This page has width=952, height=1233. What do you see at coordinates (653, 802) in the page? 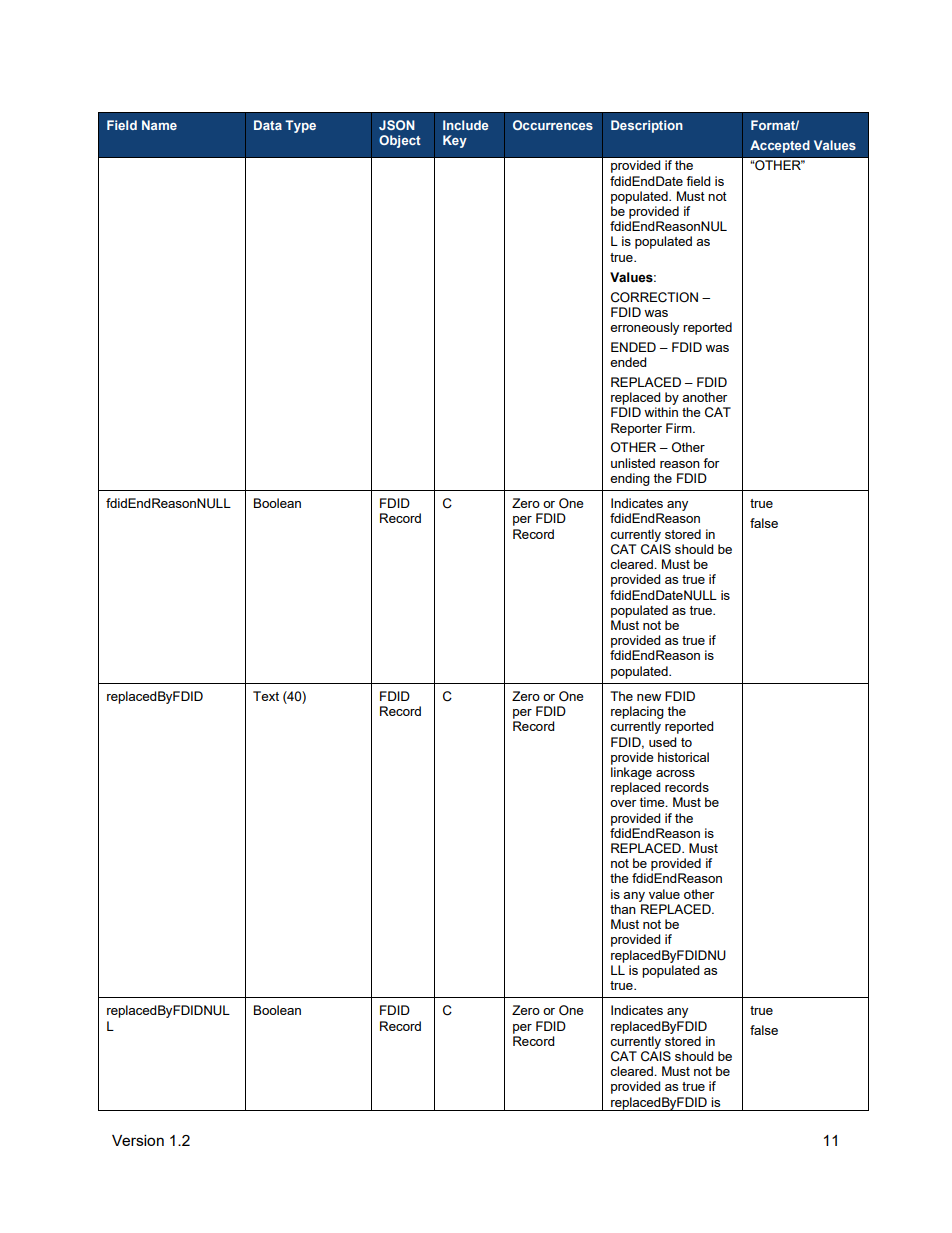
I see `time` at bounding box center [653, 802].
